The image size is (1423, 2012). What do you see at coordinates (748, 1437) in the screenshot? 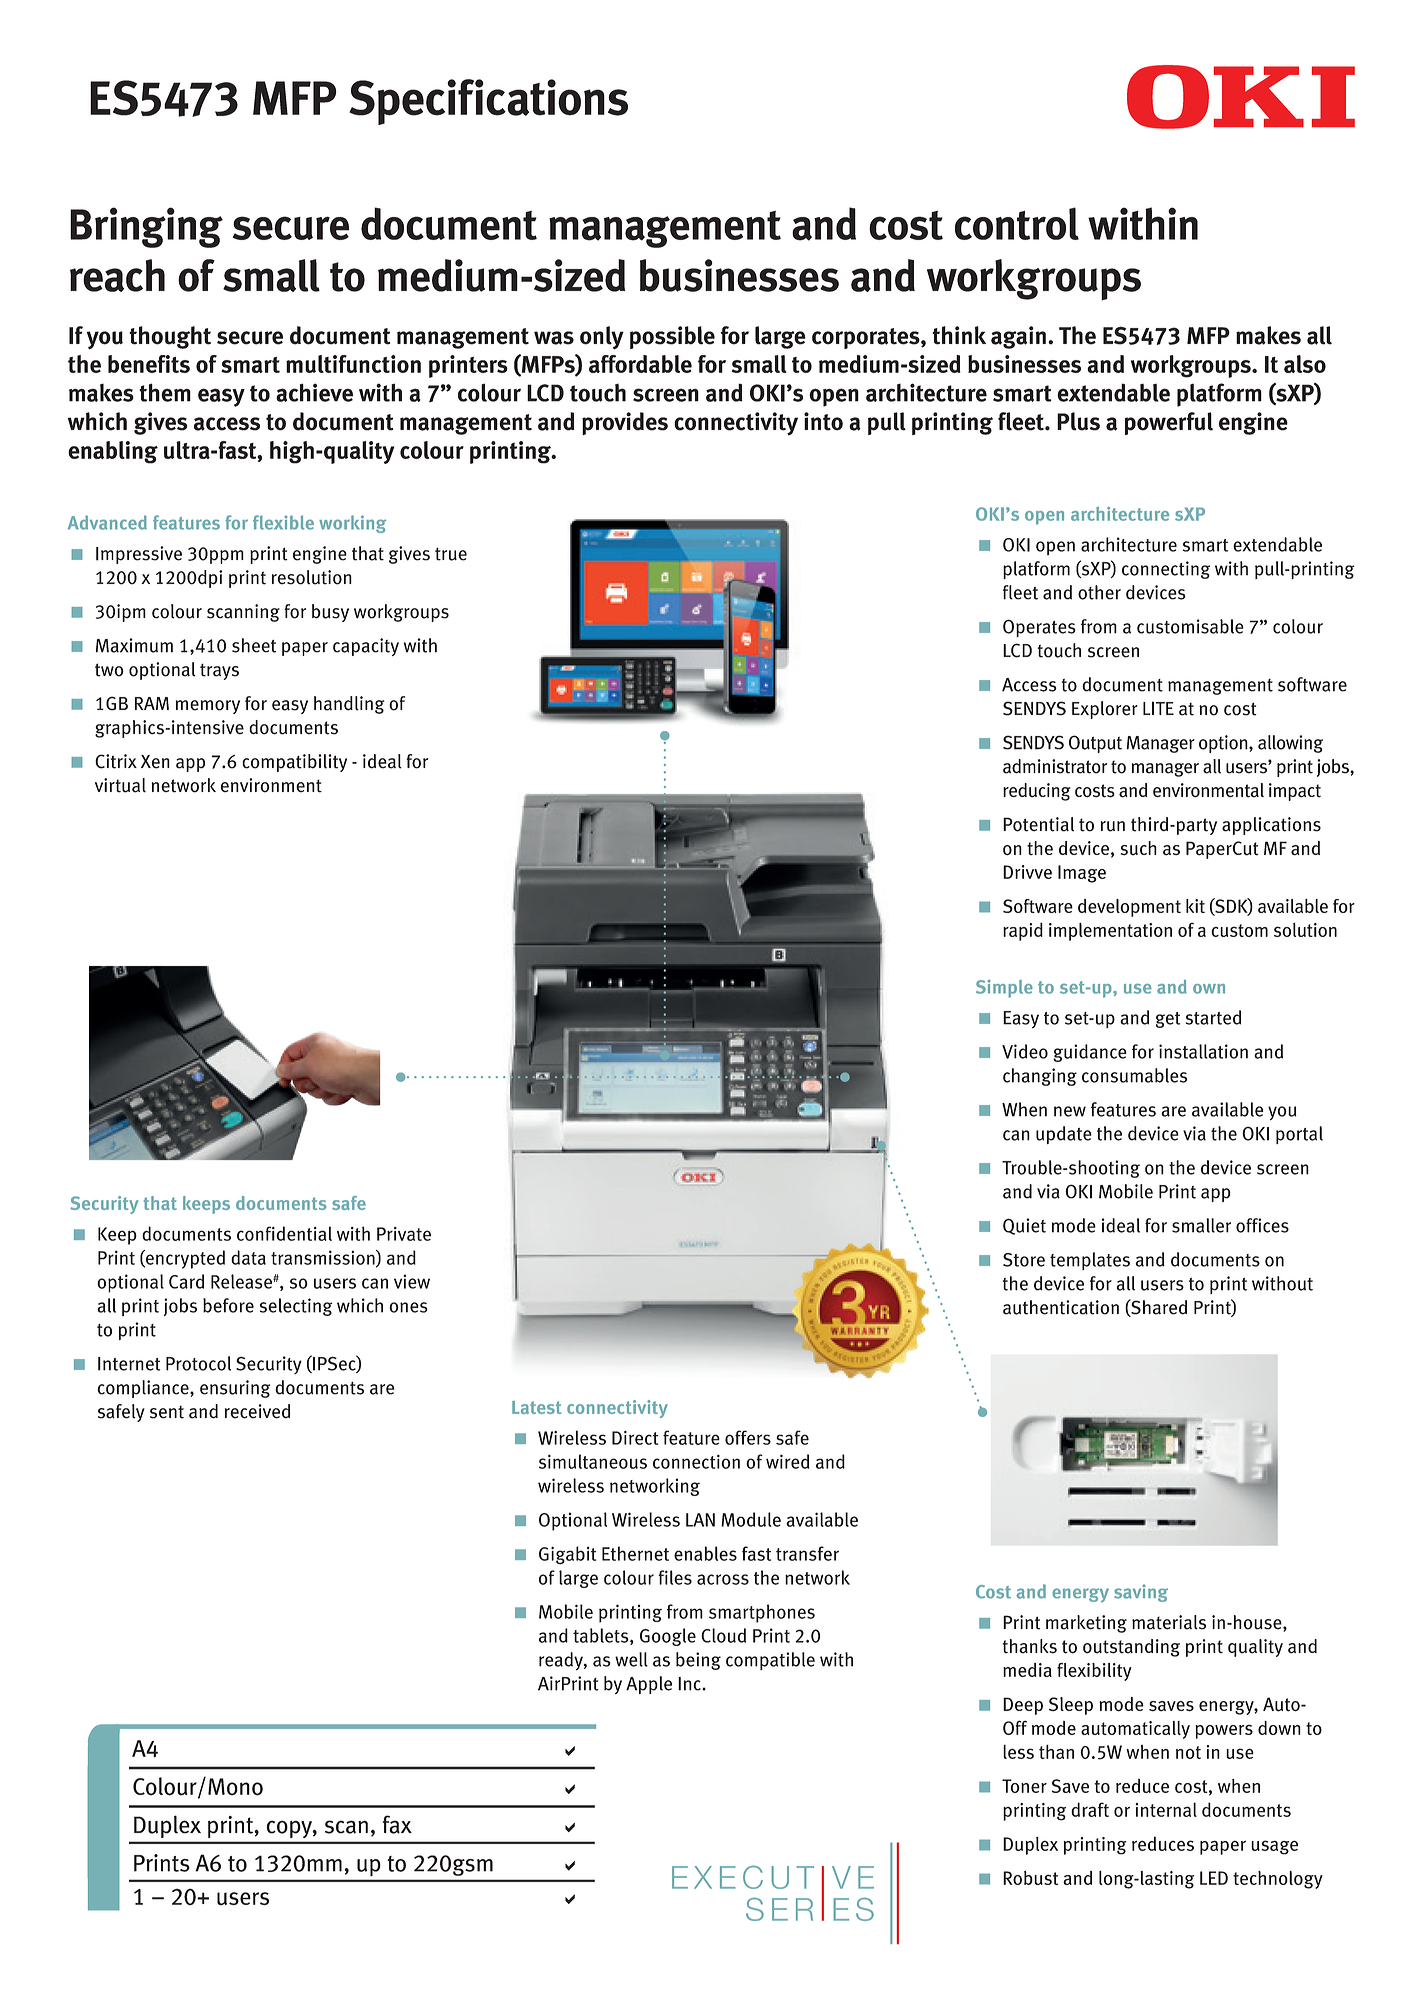
I see `offers` at bounding box center [748, 1437].
